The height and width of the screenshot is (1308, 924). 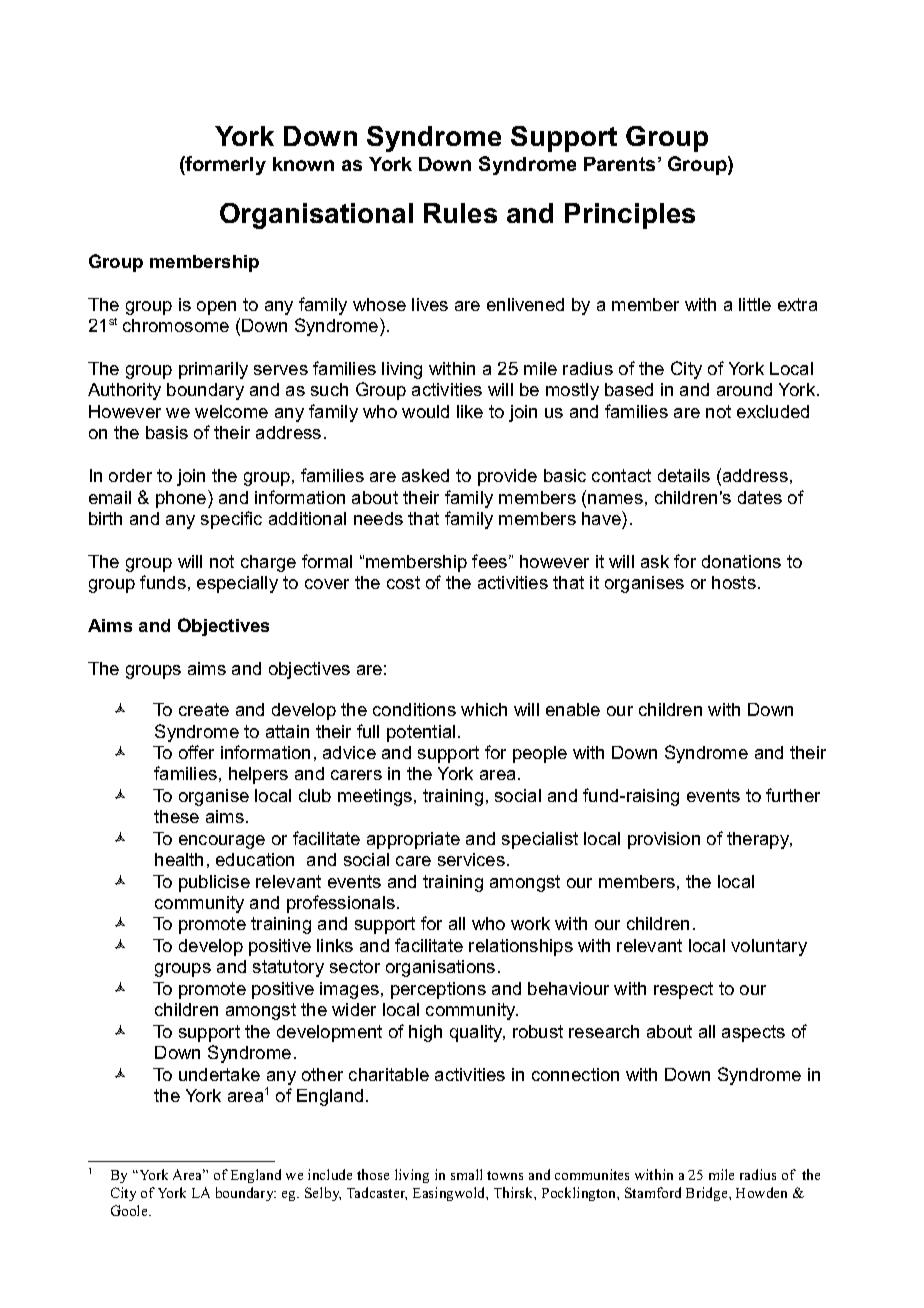 I want to click on small, so click(x=466, y=1174).
